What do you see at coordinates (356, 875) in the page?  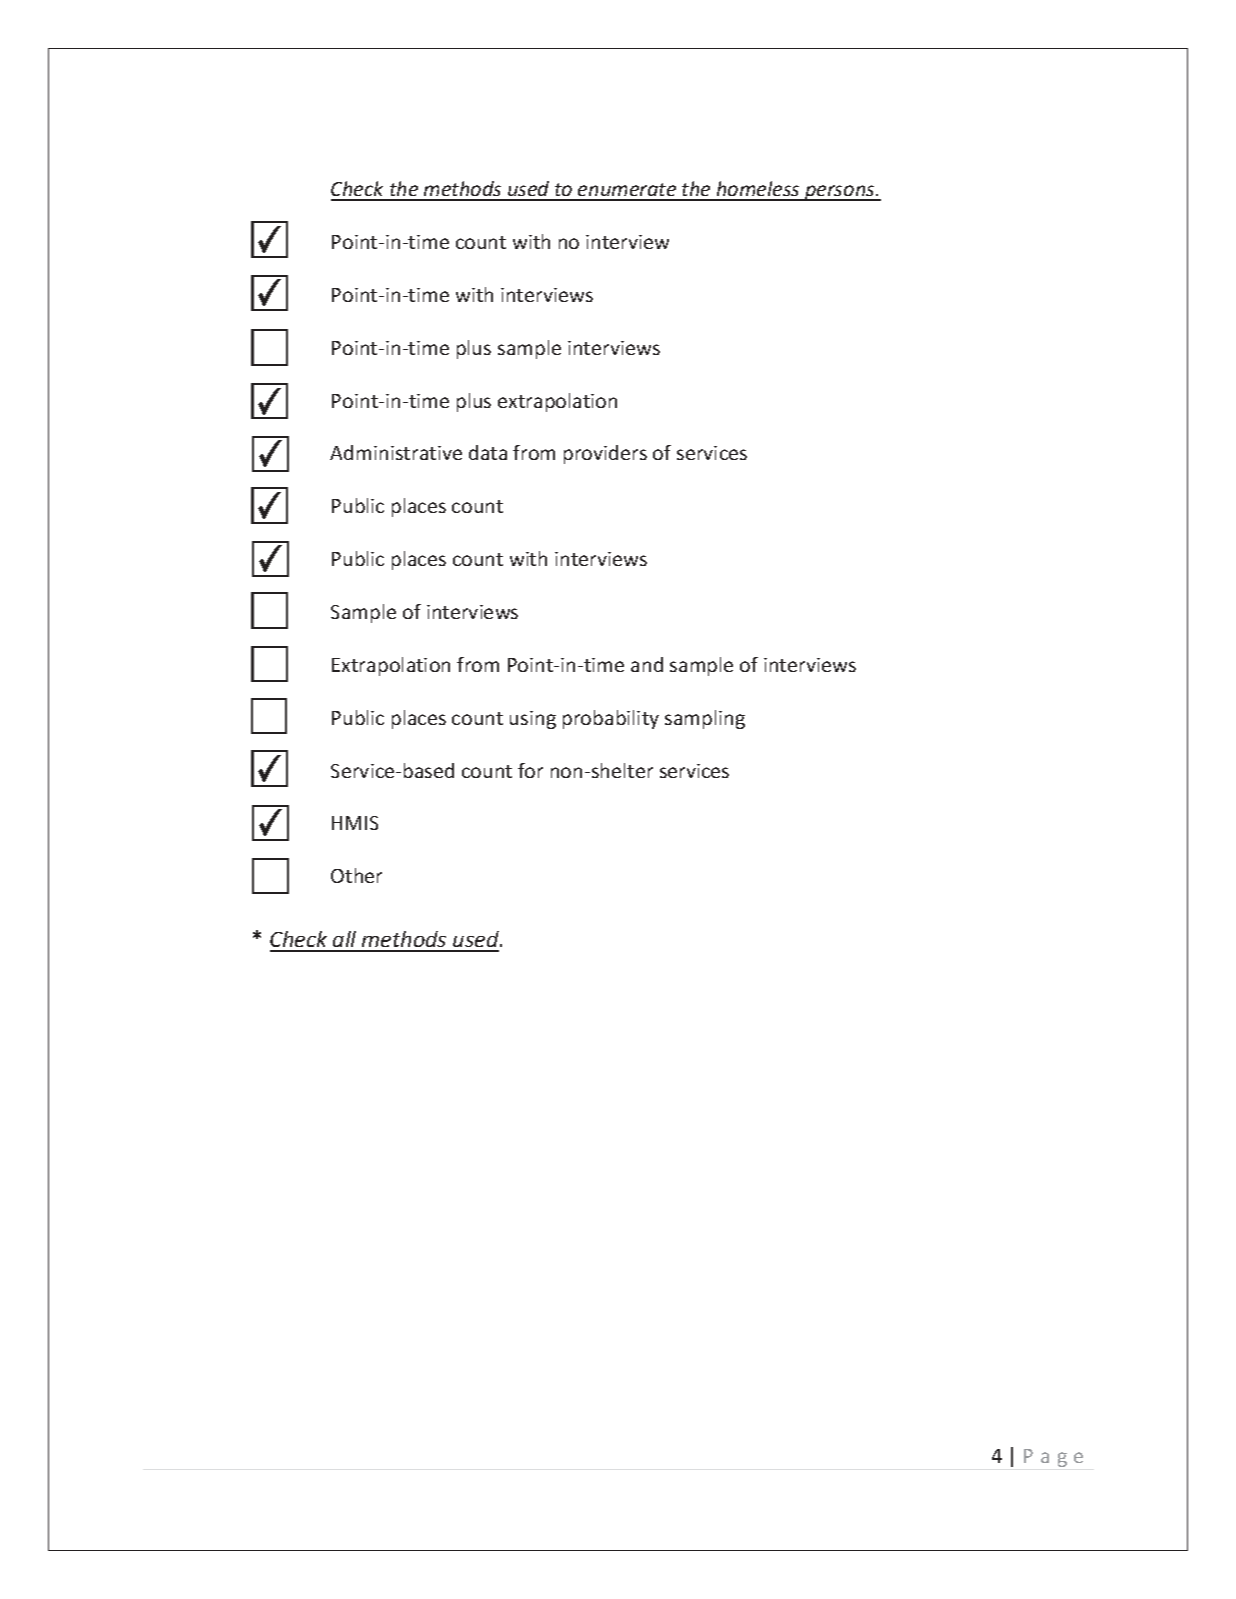 I see `Other` at bounding box center [356, 875].
